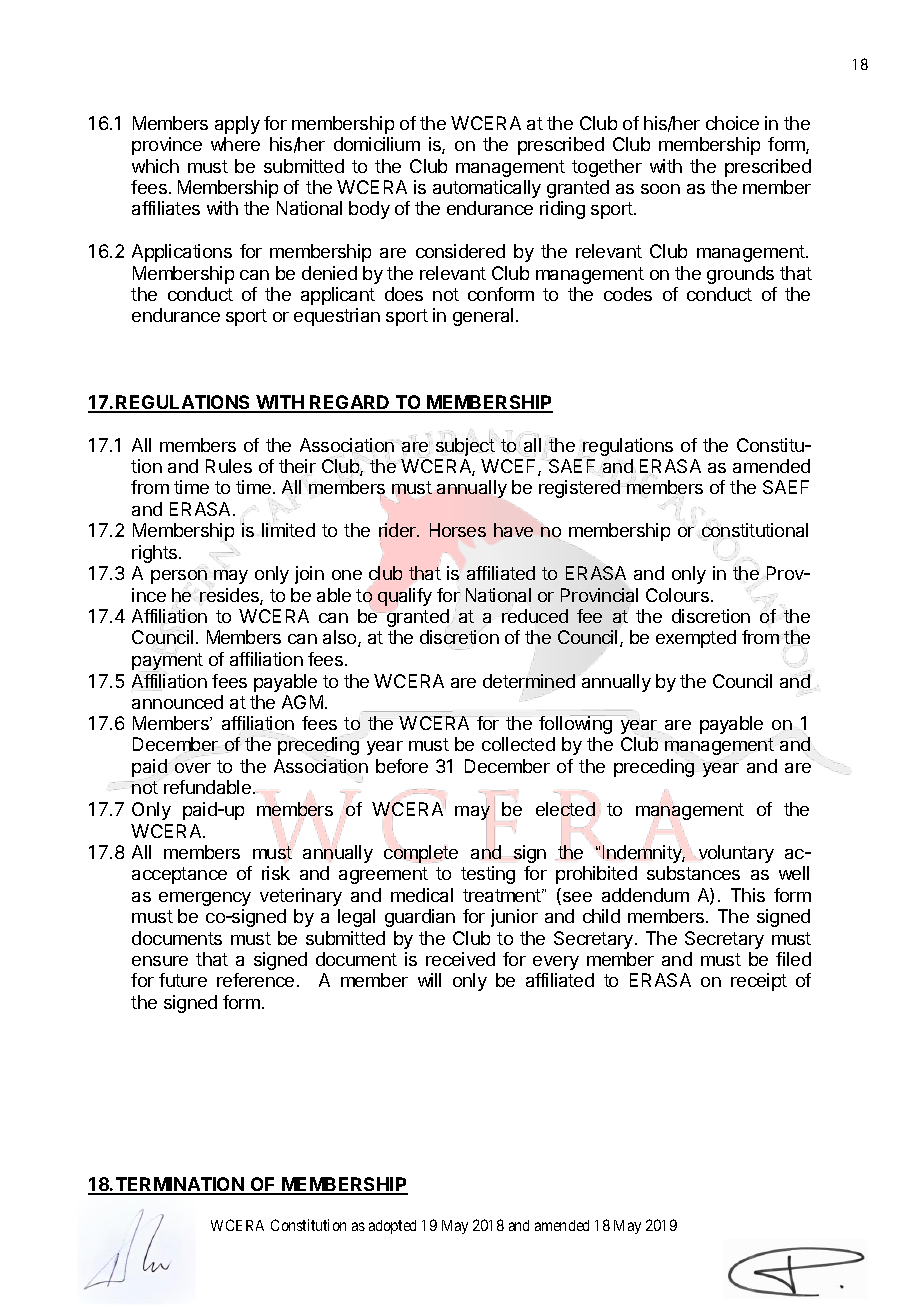 This screenshot has width=924, height=1308. Describe the element at coordinates (677, 595) in the screenshot. I see `Colours` at that location.
